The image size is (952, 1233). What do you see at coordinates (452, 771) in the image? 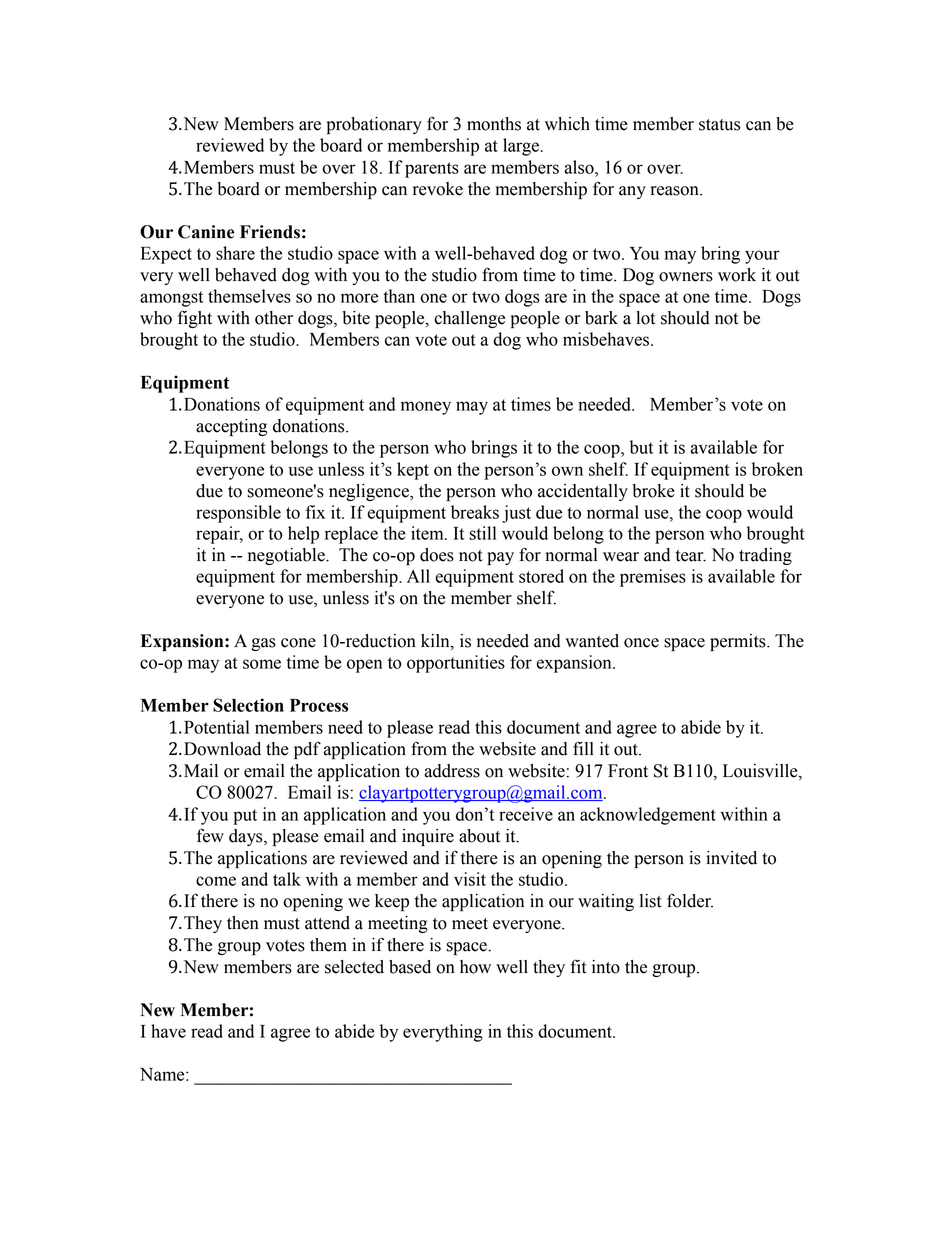
I see `address` at bounding box center [452, 771].
